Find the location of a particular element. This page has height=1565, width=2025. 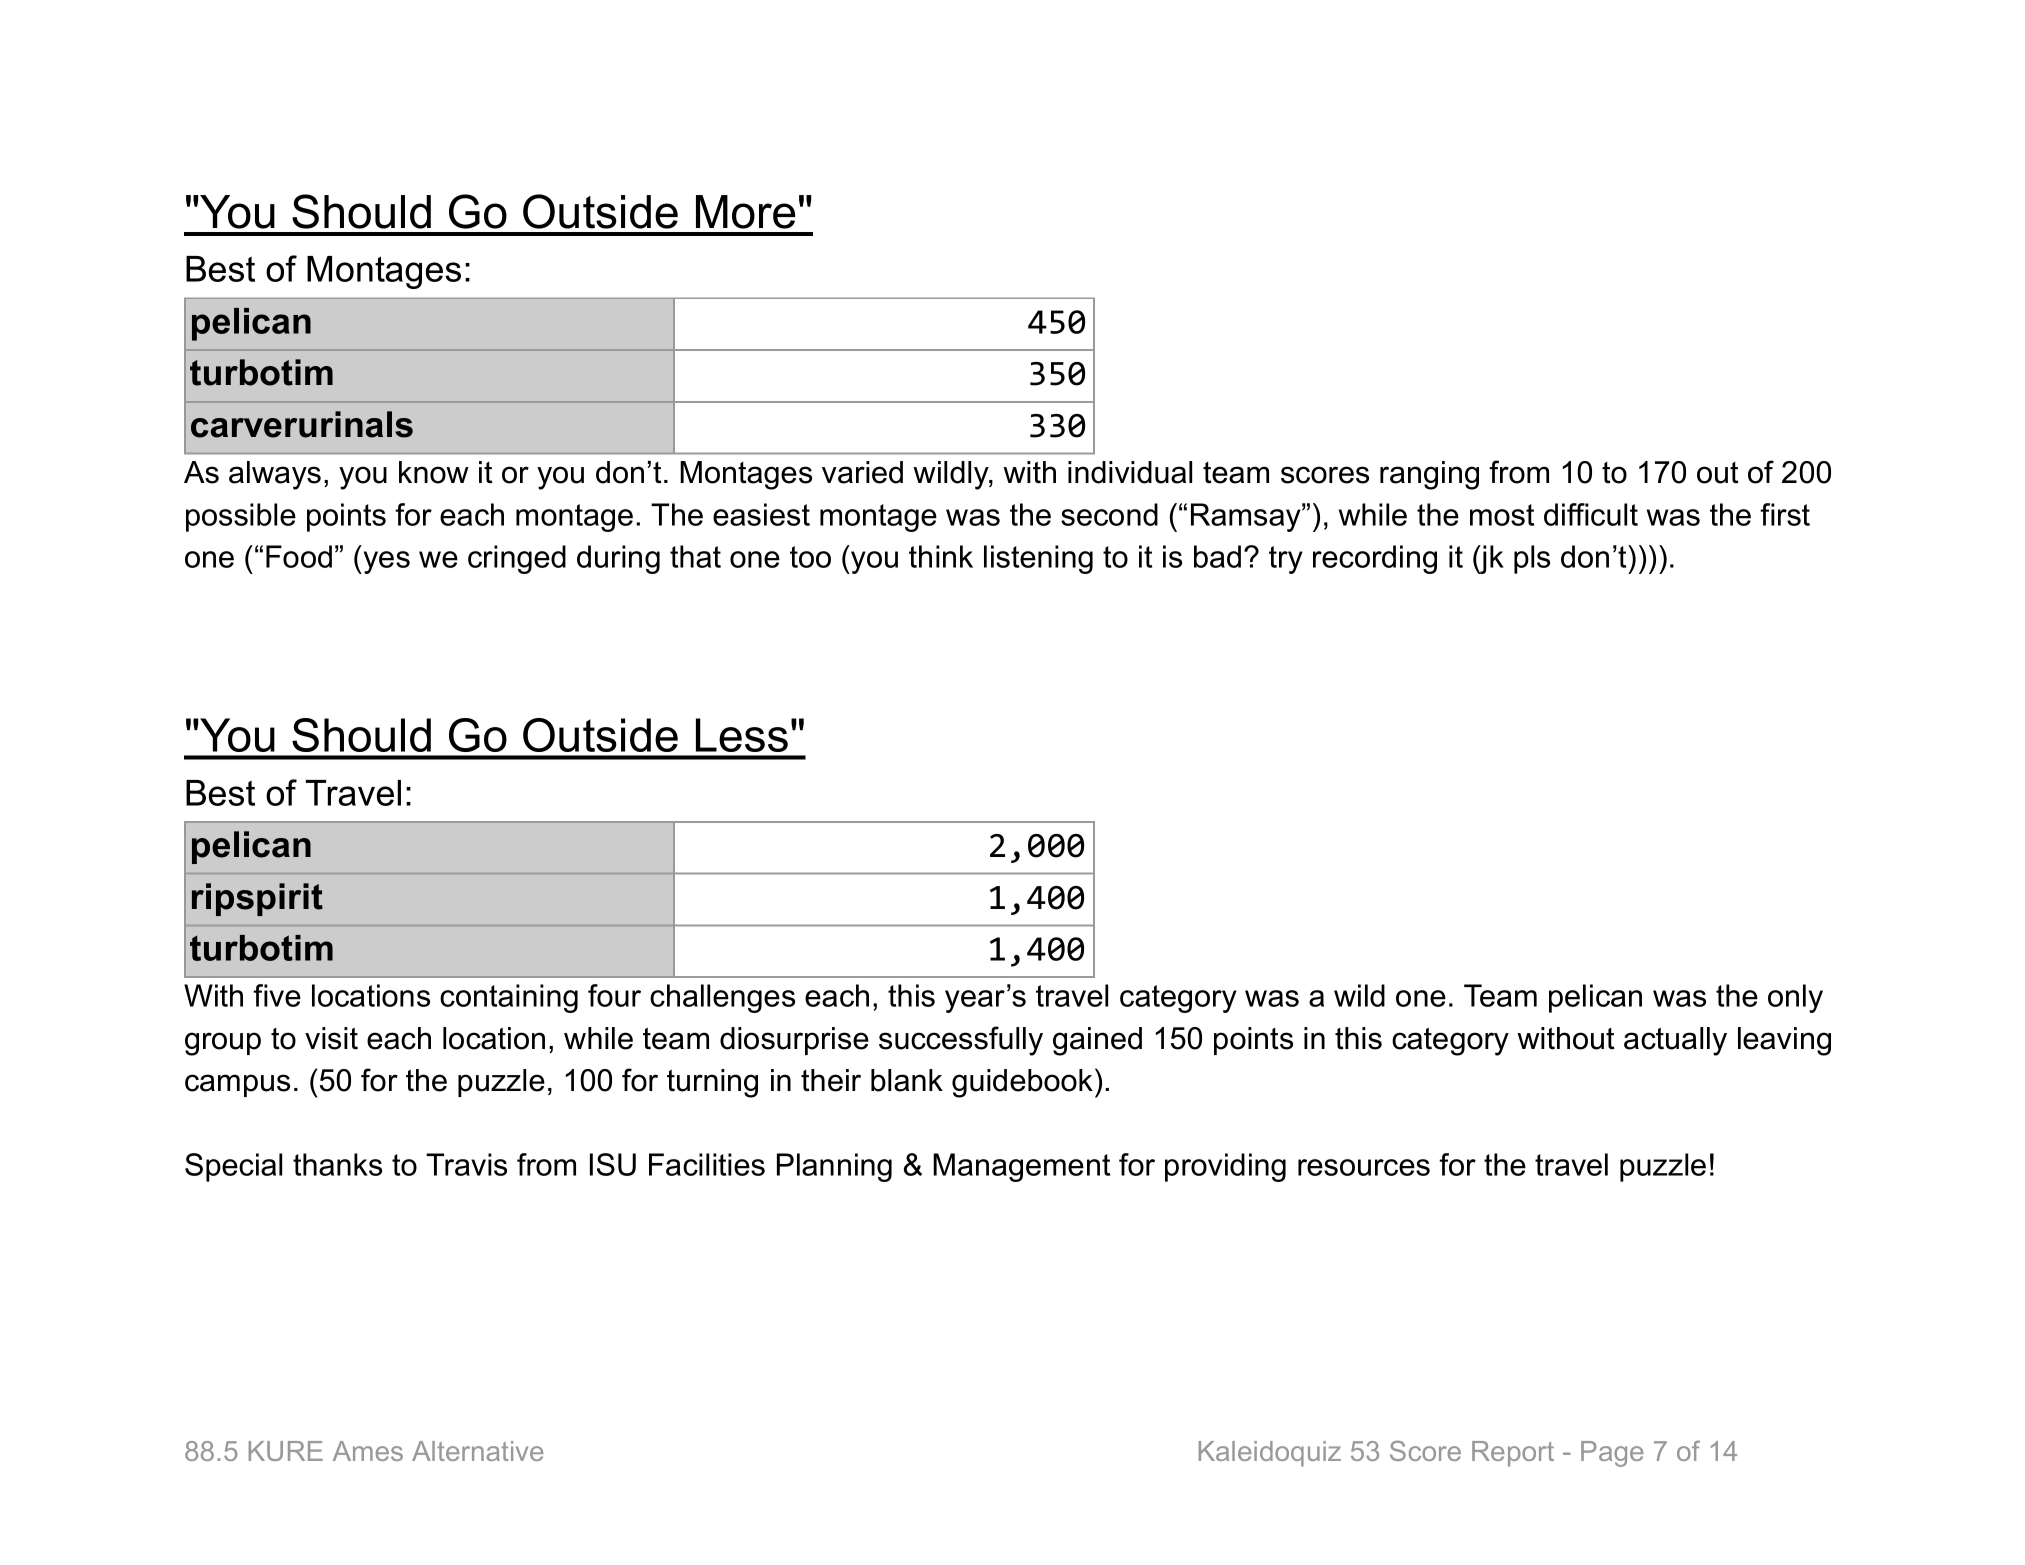

yes is located at coordinates (385, 562).
